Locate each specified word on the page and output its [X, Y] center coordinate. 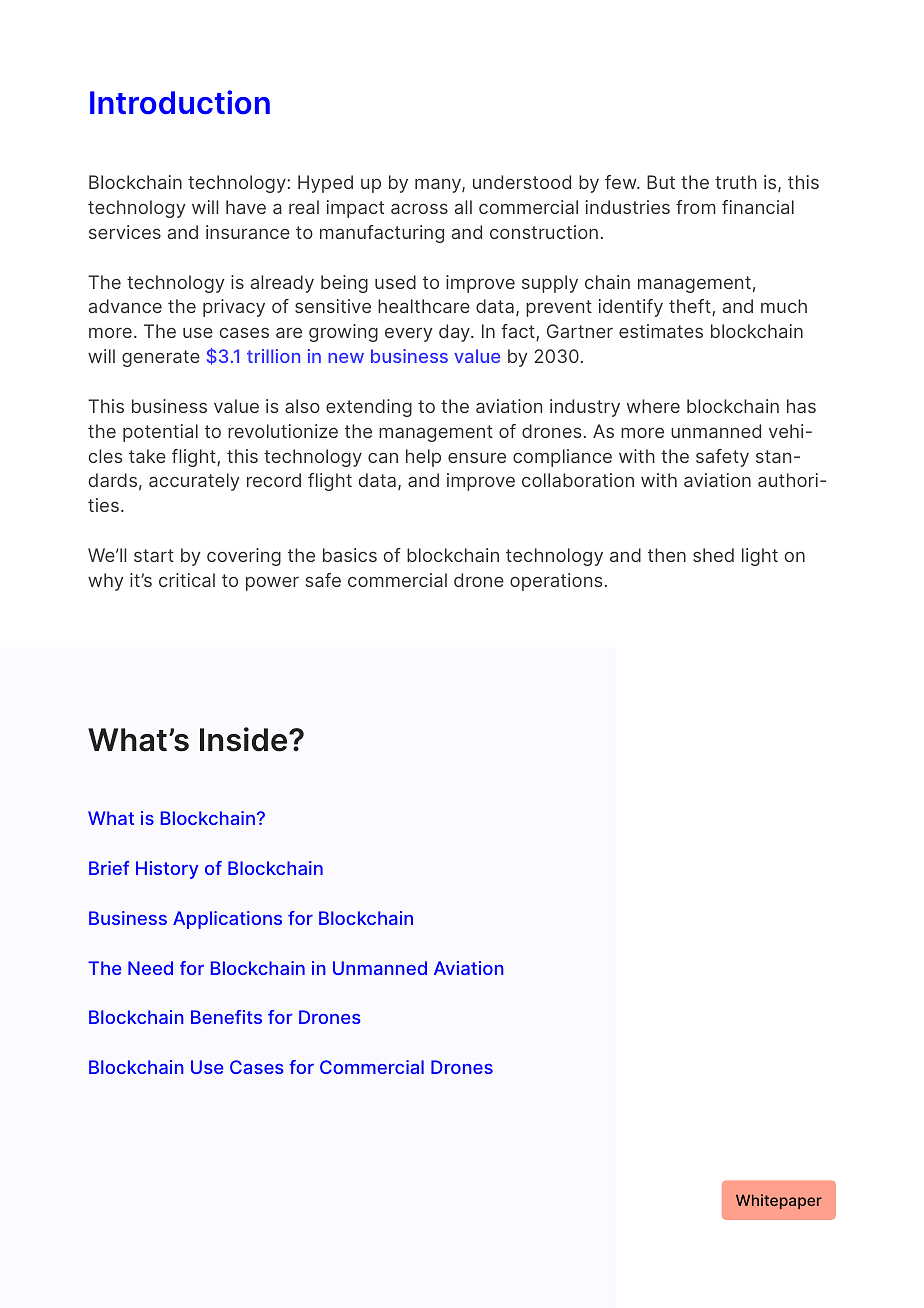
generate [161, 358]
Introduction [180, 102]
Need [150, 968]
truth [736, 182]
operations [556, 582]
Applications [227, 920]
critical [187, 580]
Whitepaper [779, 1201]
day [455, 333]
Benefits [226, 1017]
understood [522, 182]
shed [713, 555]
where [653, 406]
